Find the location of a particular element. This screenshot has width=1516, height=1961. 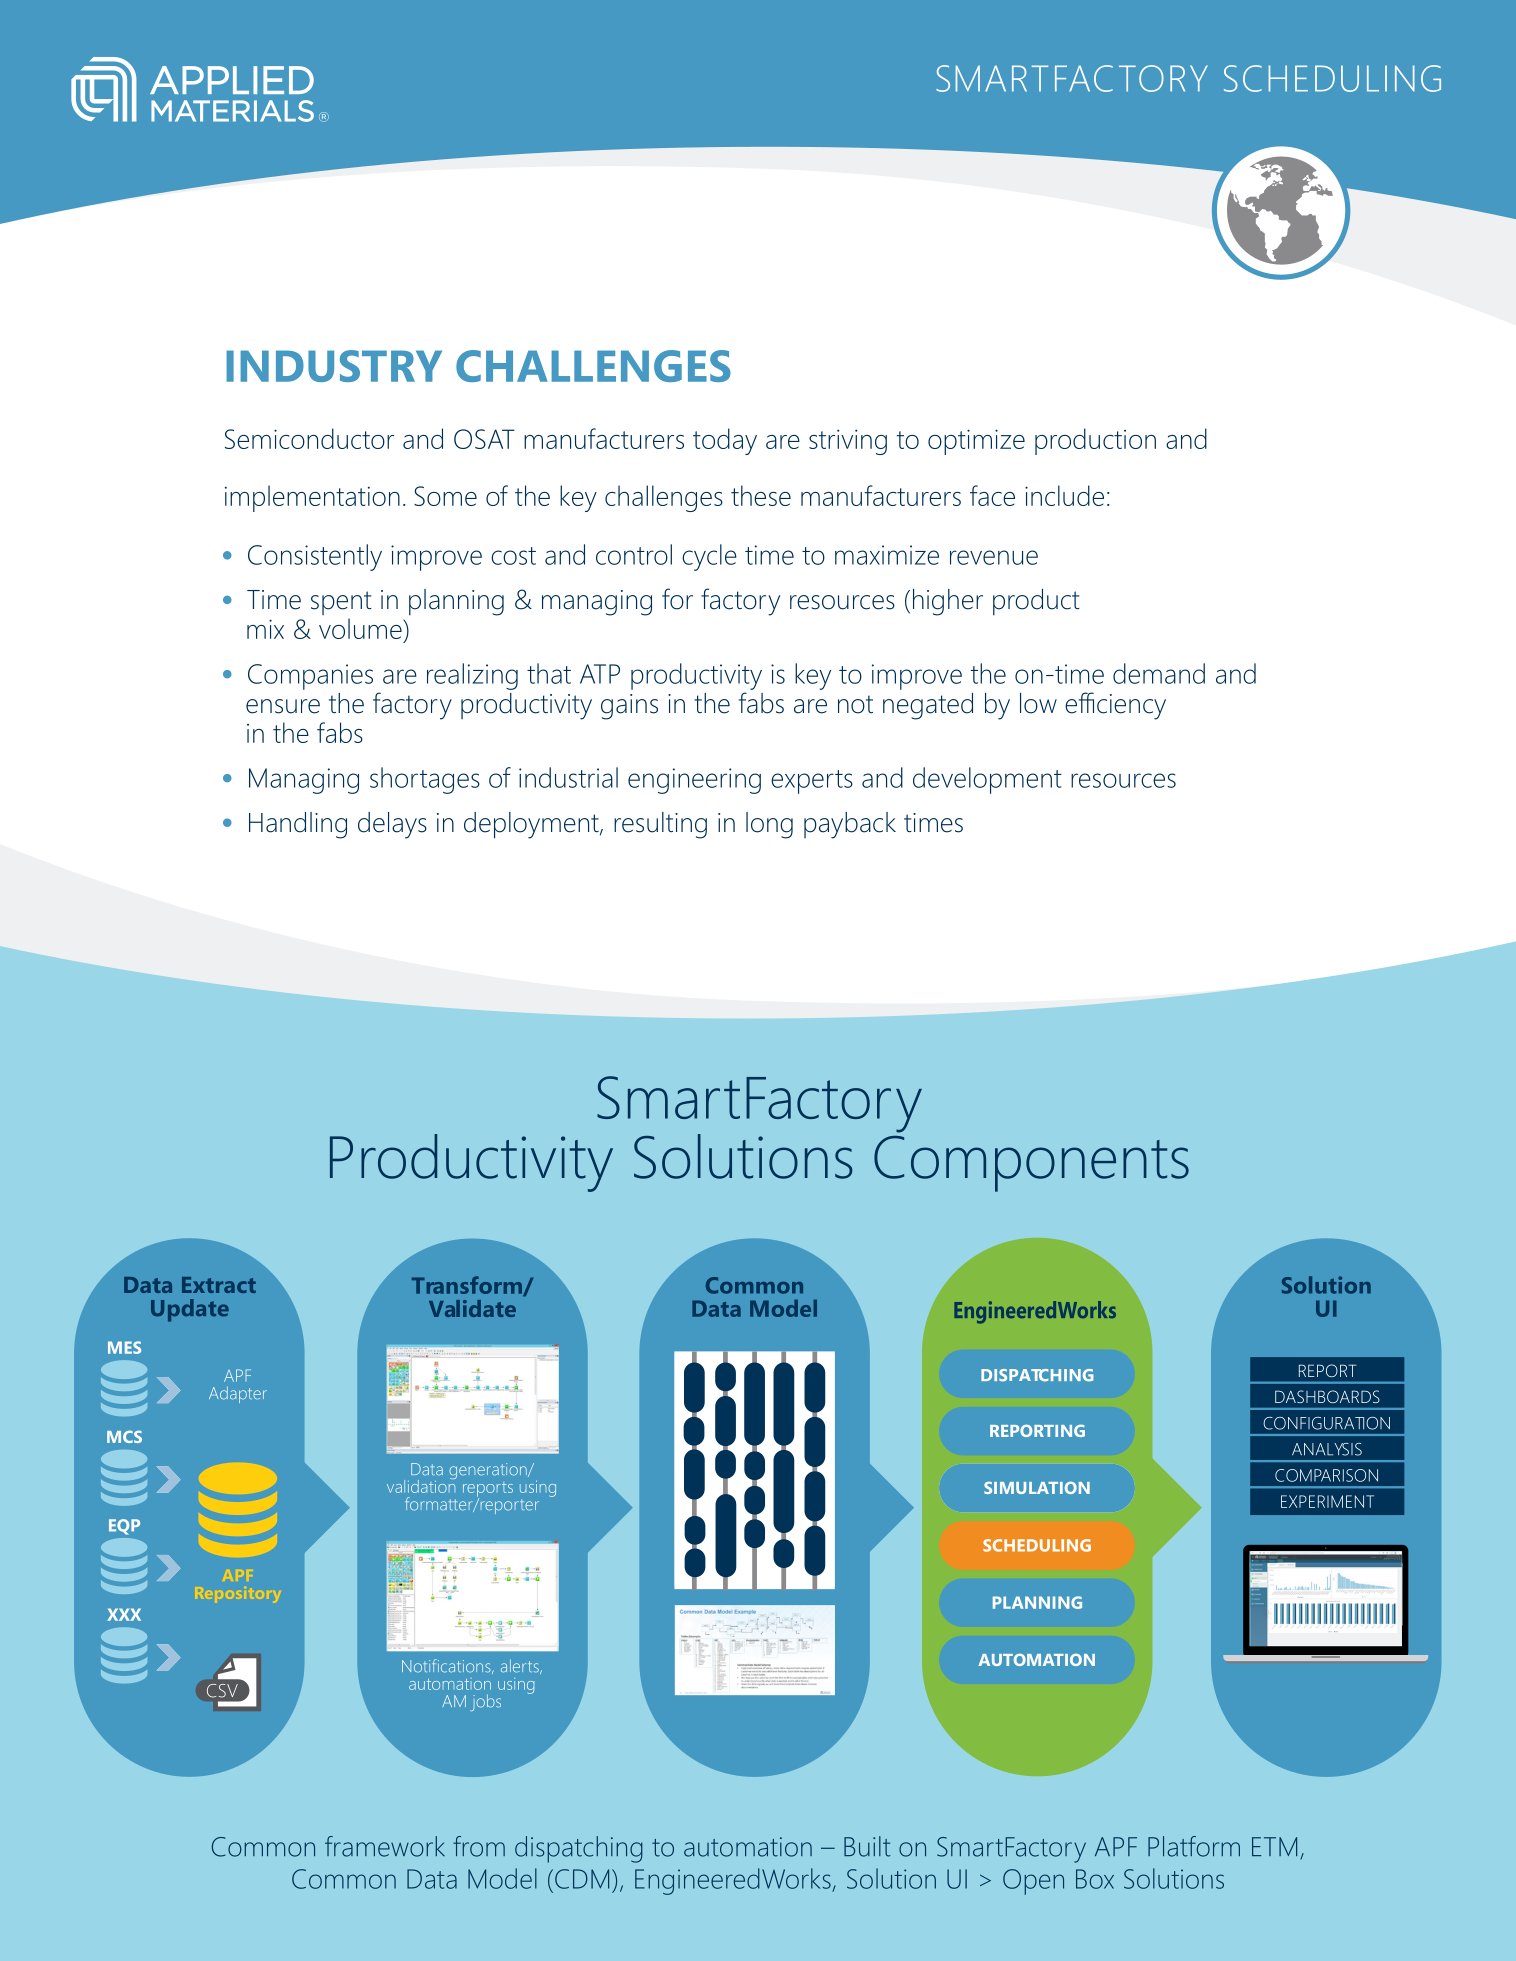

DASHBOARDS is located at coordinates (1327, 1396).
